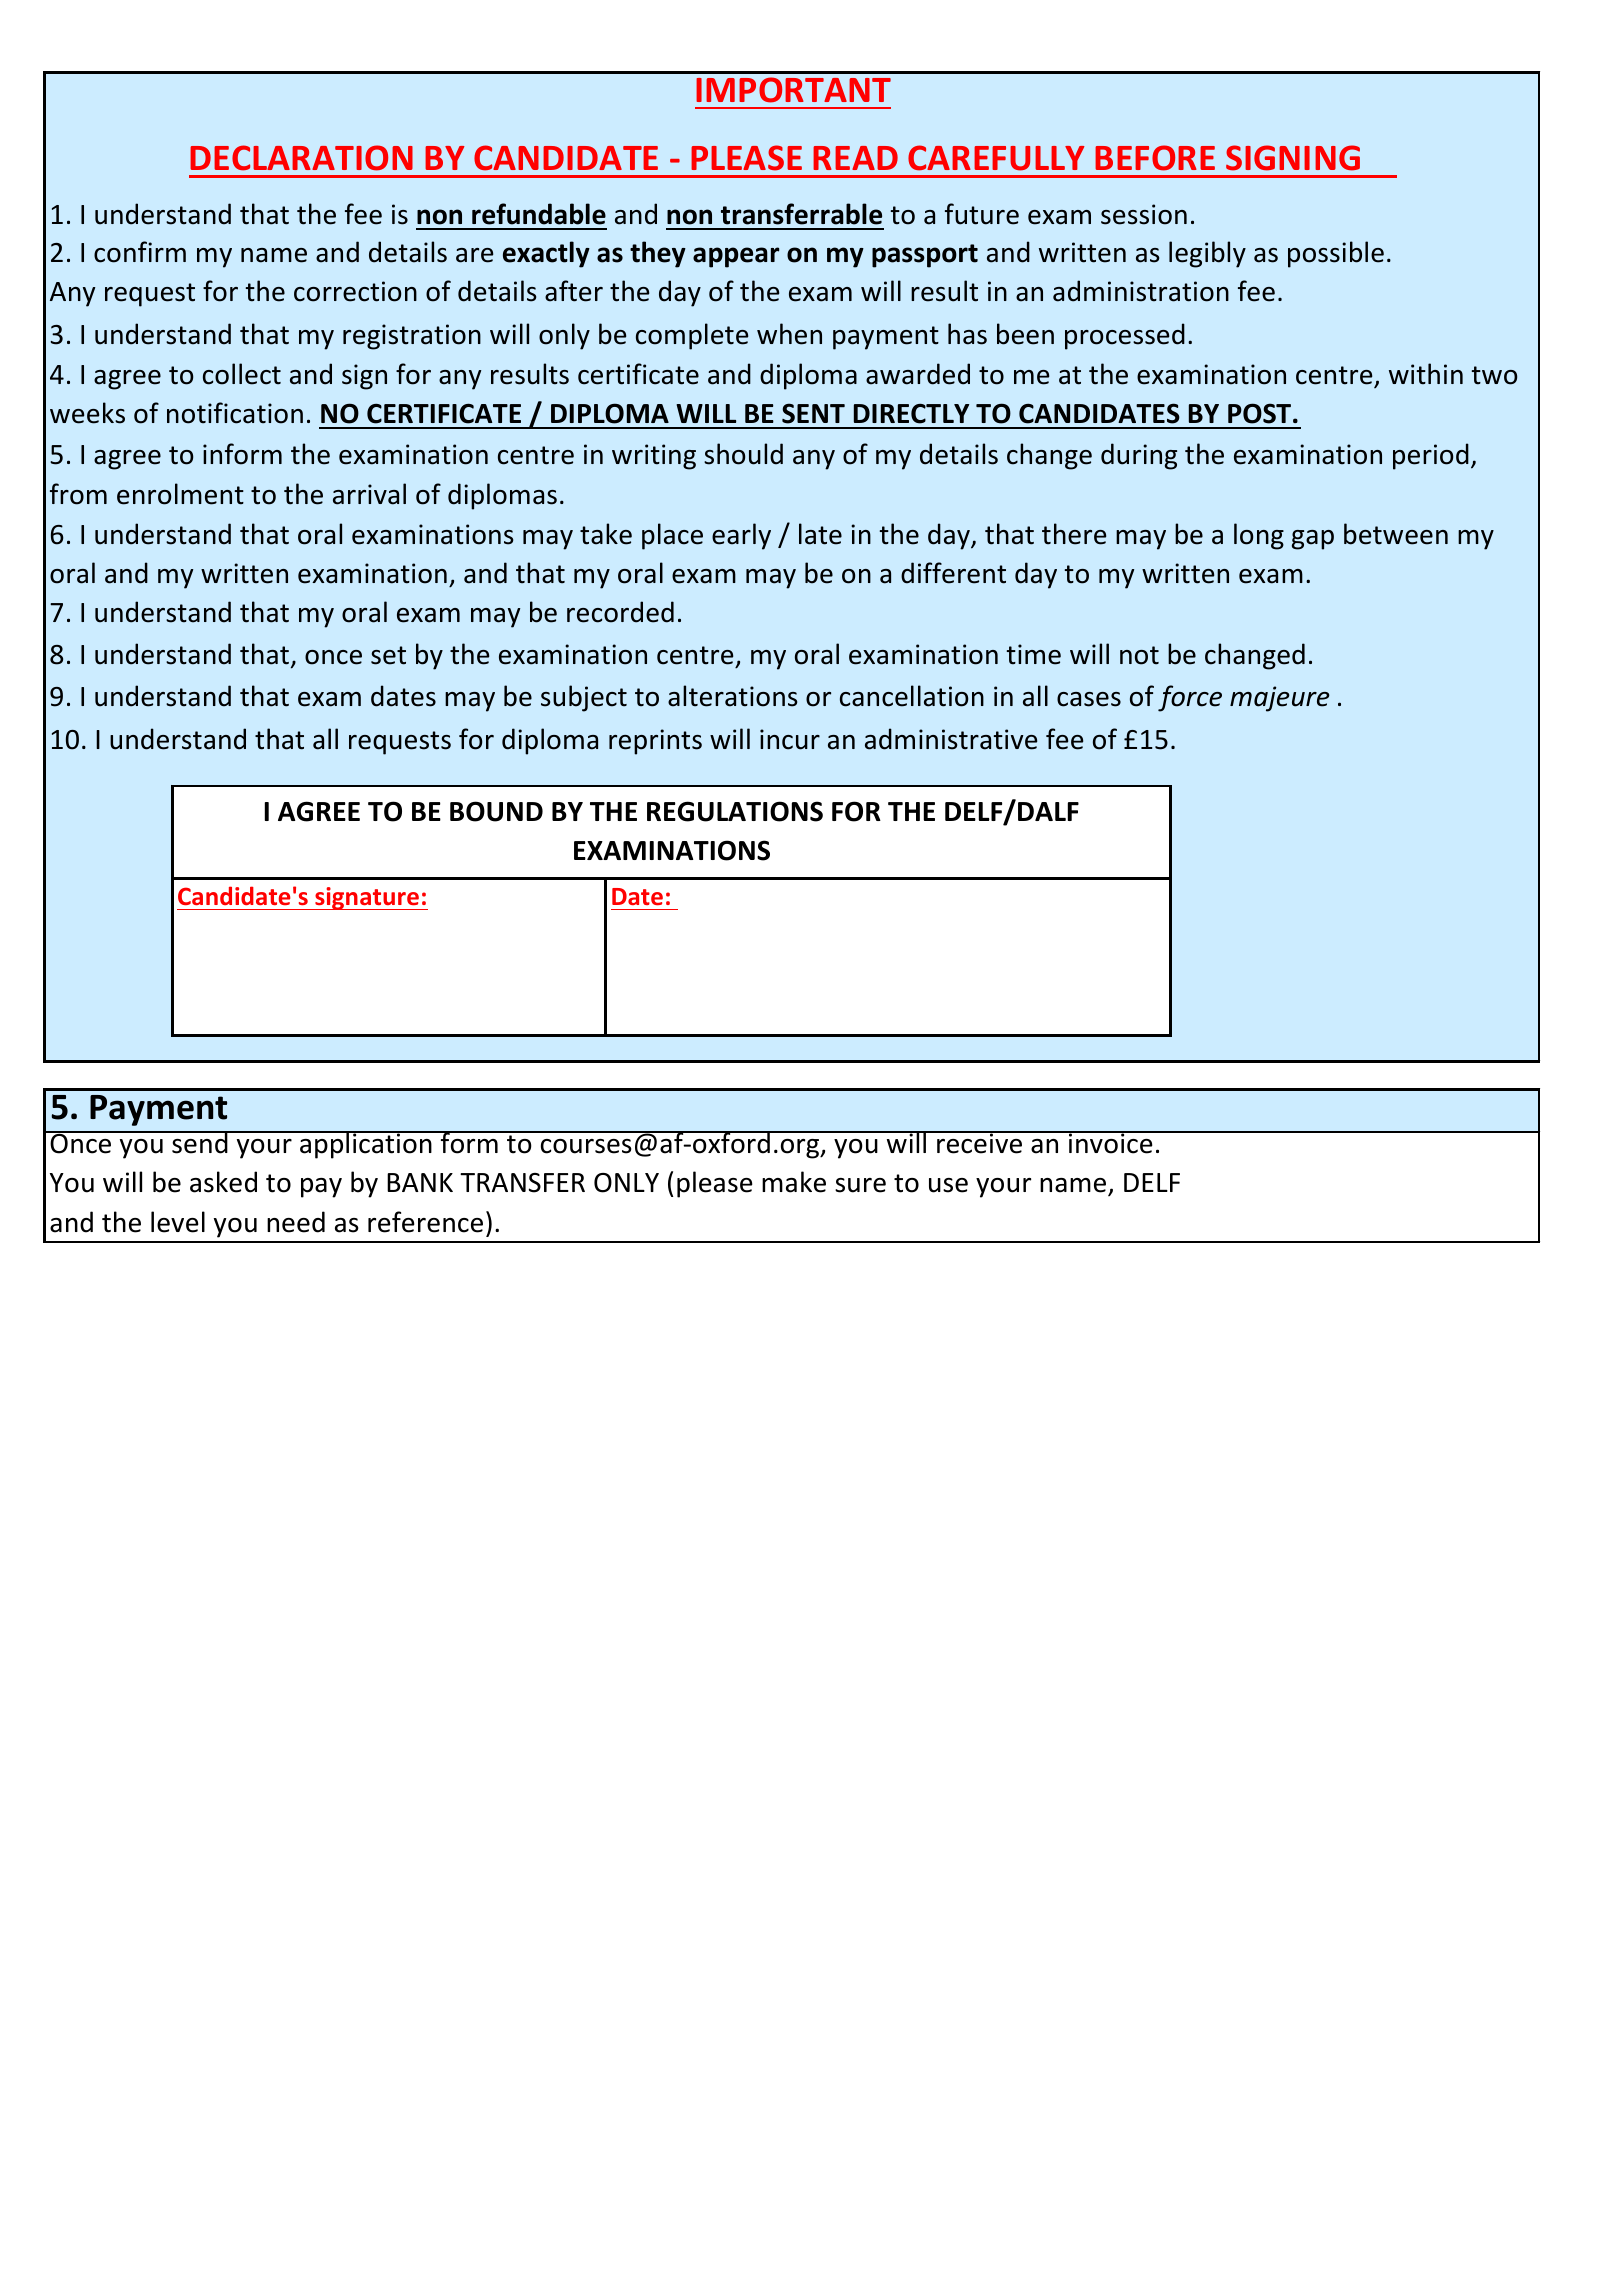 The image size is (1615, 2284). What do you see at coordinates (1426, 374) in the page?
I see `within` at bounding box center [1426, 374].
